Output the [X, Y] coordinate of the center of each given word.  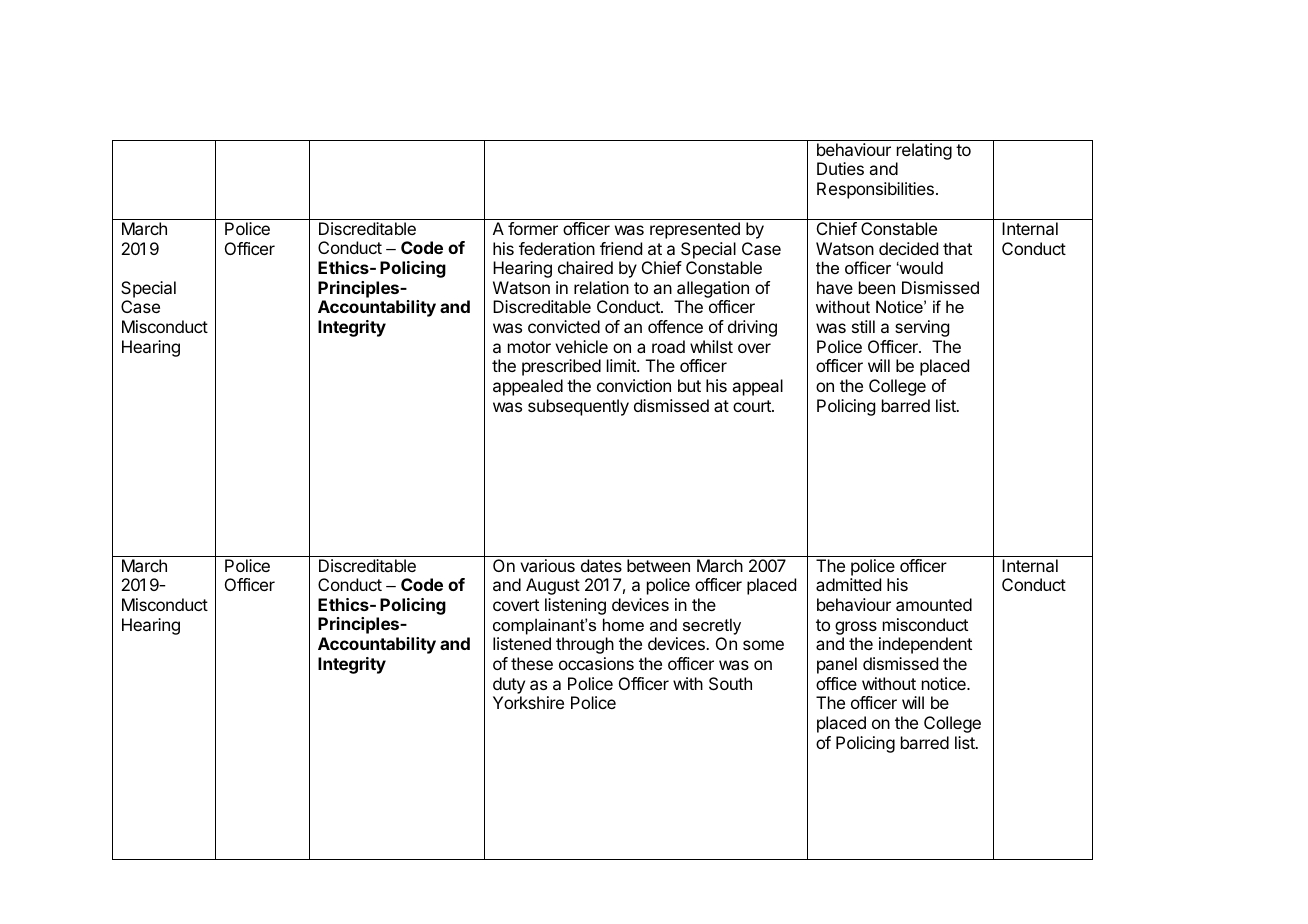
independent [925, 645]
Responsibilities [875, 190]
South [730, 683]
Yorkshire [528, 702]
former [533, 228]
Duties [840, 168]
